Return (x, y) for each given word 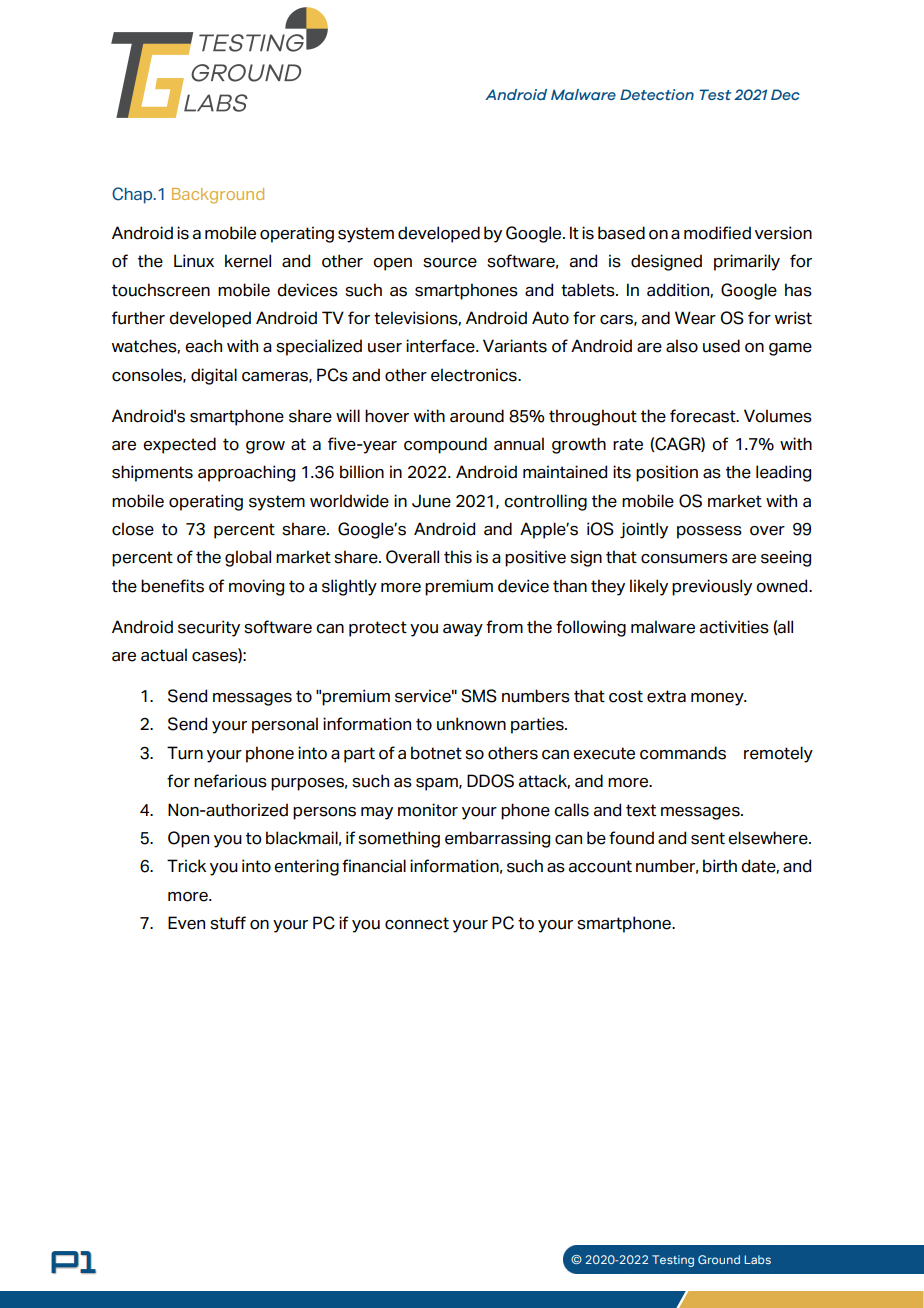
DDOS (490, 781)
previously (712, 587)
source (450, 263)
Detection (657, 94)
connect (417, 923)
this (458, 557)
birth (720, 866)
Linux (194, 261)
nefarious (230, 781)
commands (683, 753)
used (721, 346)
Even (186, 923)
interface (441, 346)
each (203, 346)
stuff (228, 923)
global (248, 558)
